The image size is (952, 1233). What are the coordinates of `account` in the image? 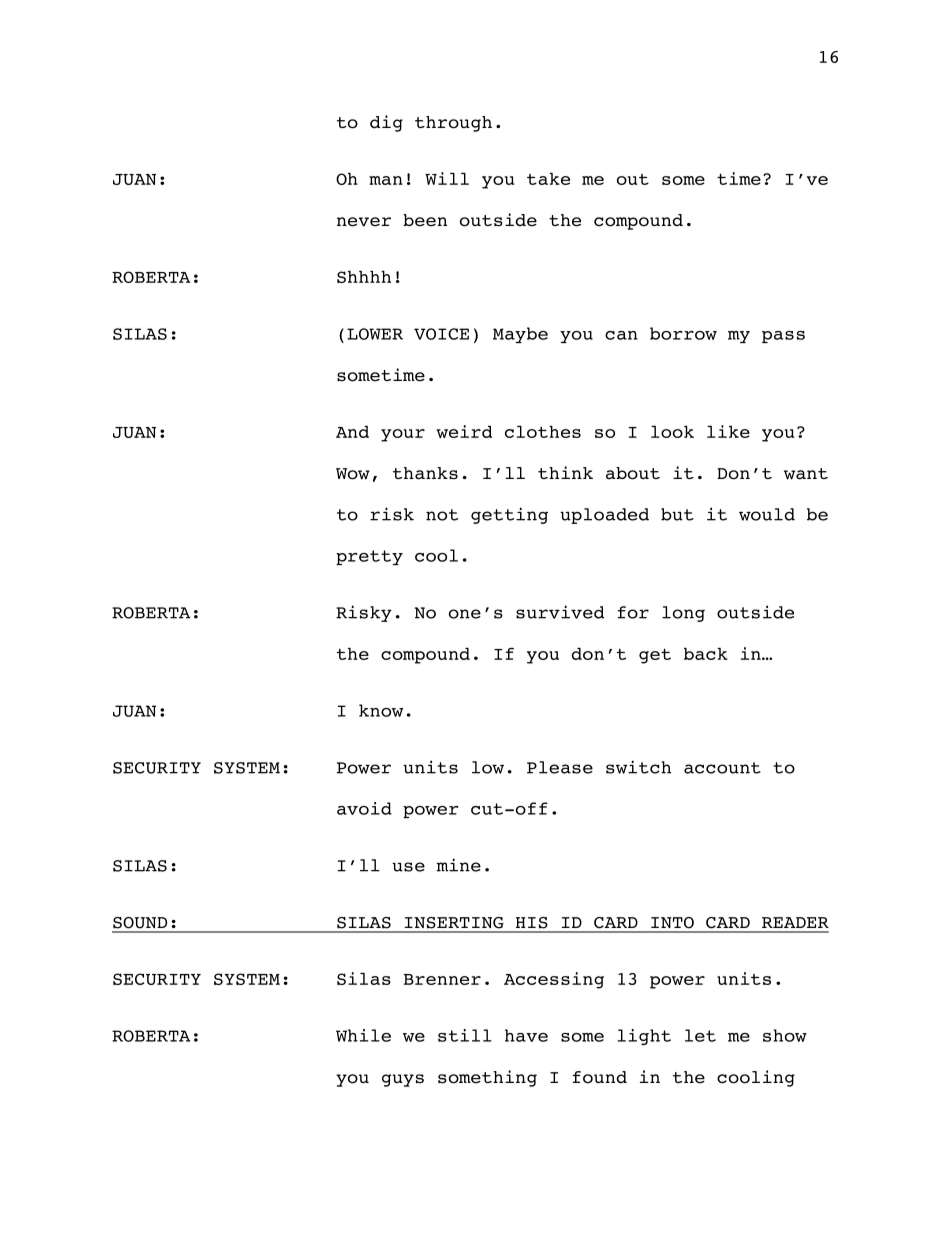 It's located at (722, 768).
